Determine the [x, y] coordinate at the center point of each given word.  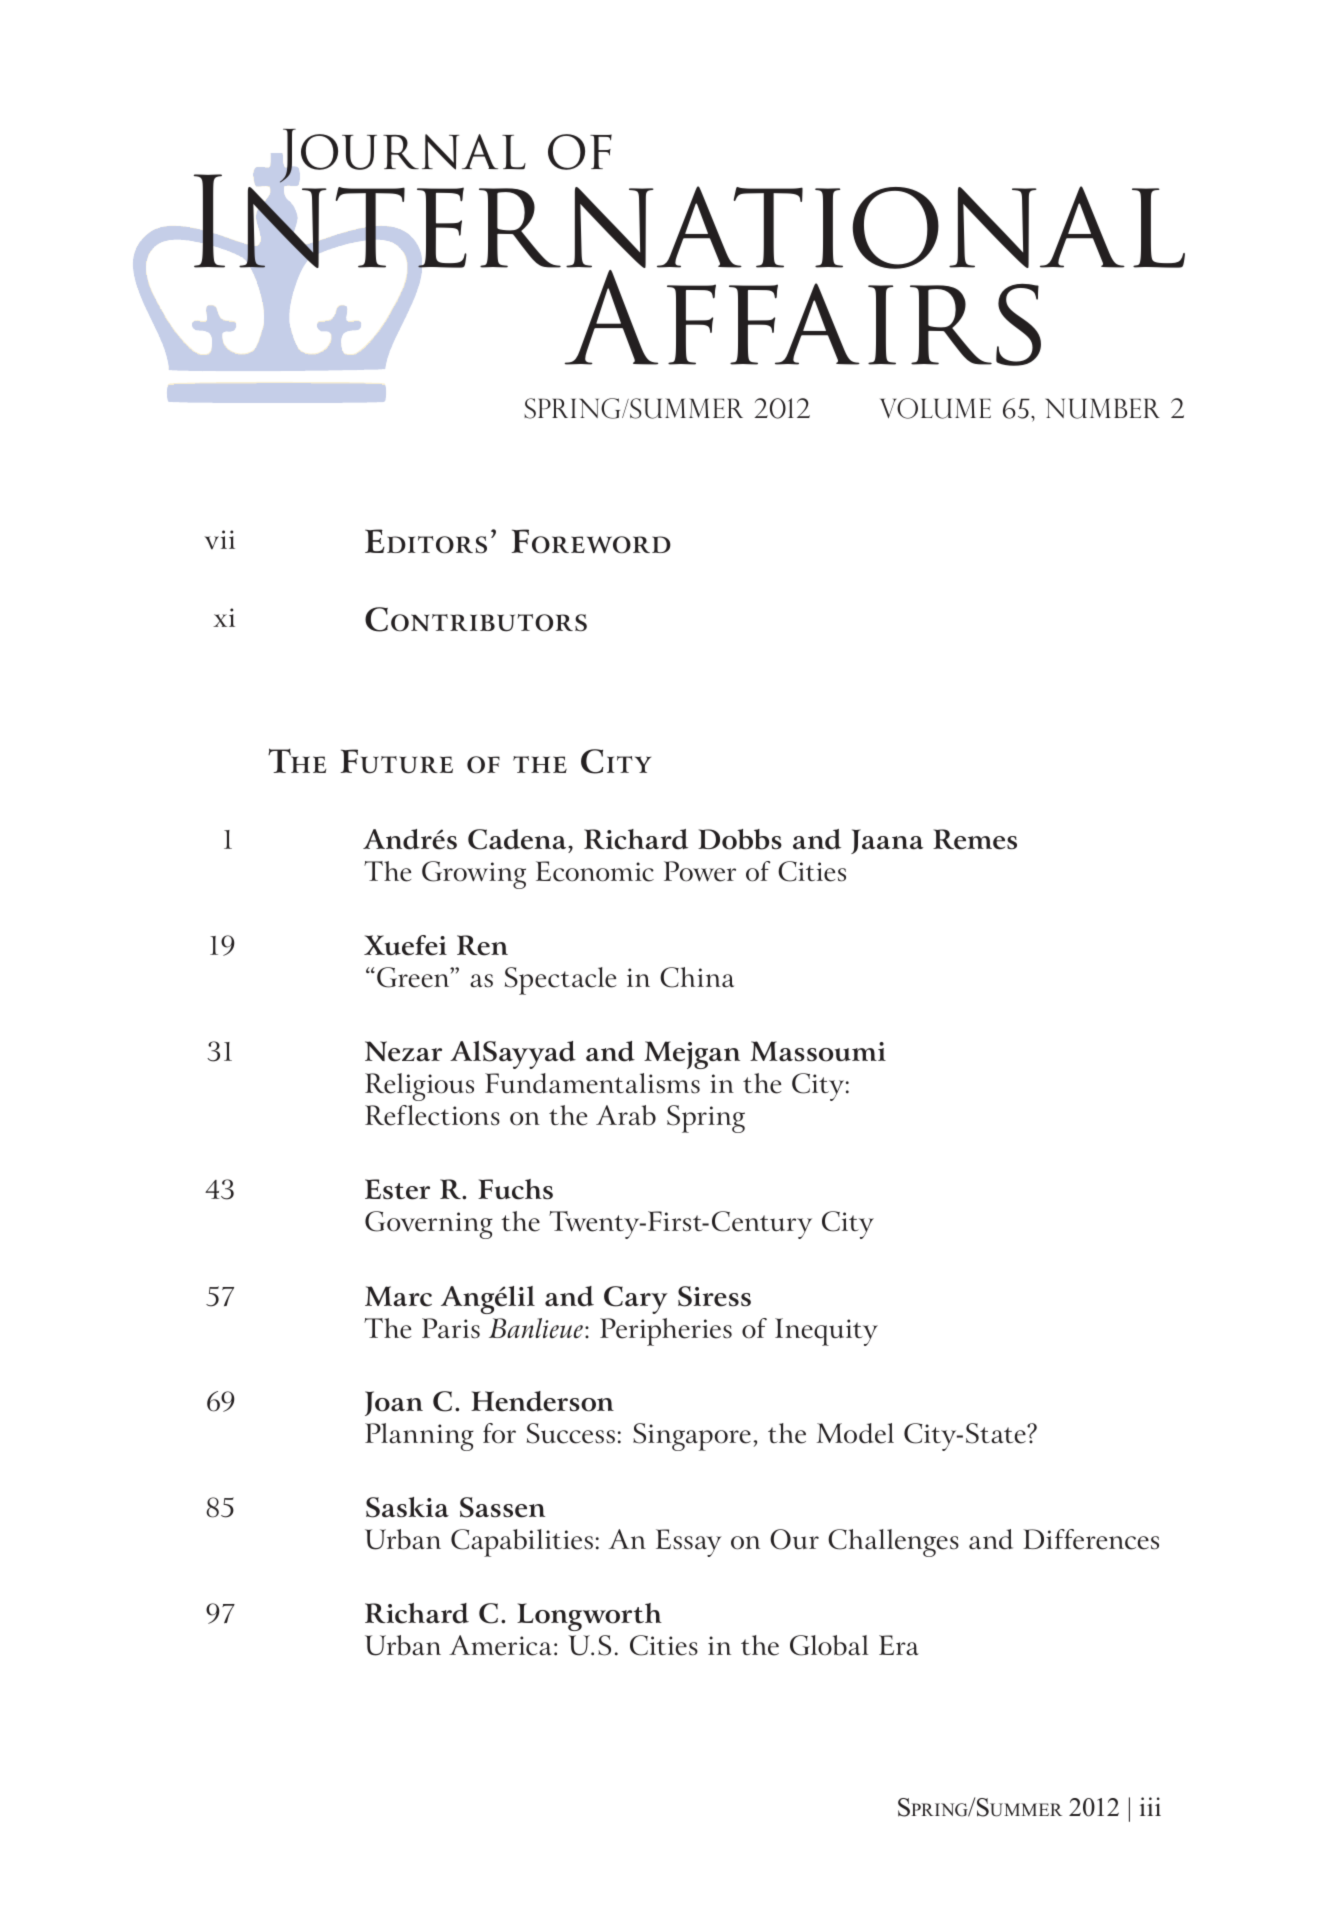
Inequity [826, 1332]
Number [1102, 408]
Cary [636, 1300]
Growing [474, 875]
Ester [397, 1189]
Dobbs [740, 839]
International [689, 222]
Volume [935, 408]
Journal [402, 156]
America [500, 1645]
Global [829, 1645]
